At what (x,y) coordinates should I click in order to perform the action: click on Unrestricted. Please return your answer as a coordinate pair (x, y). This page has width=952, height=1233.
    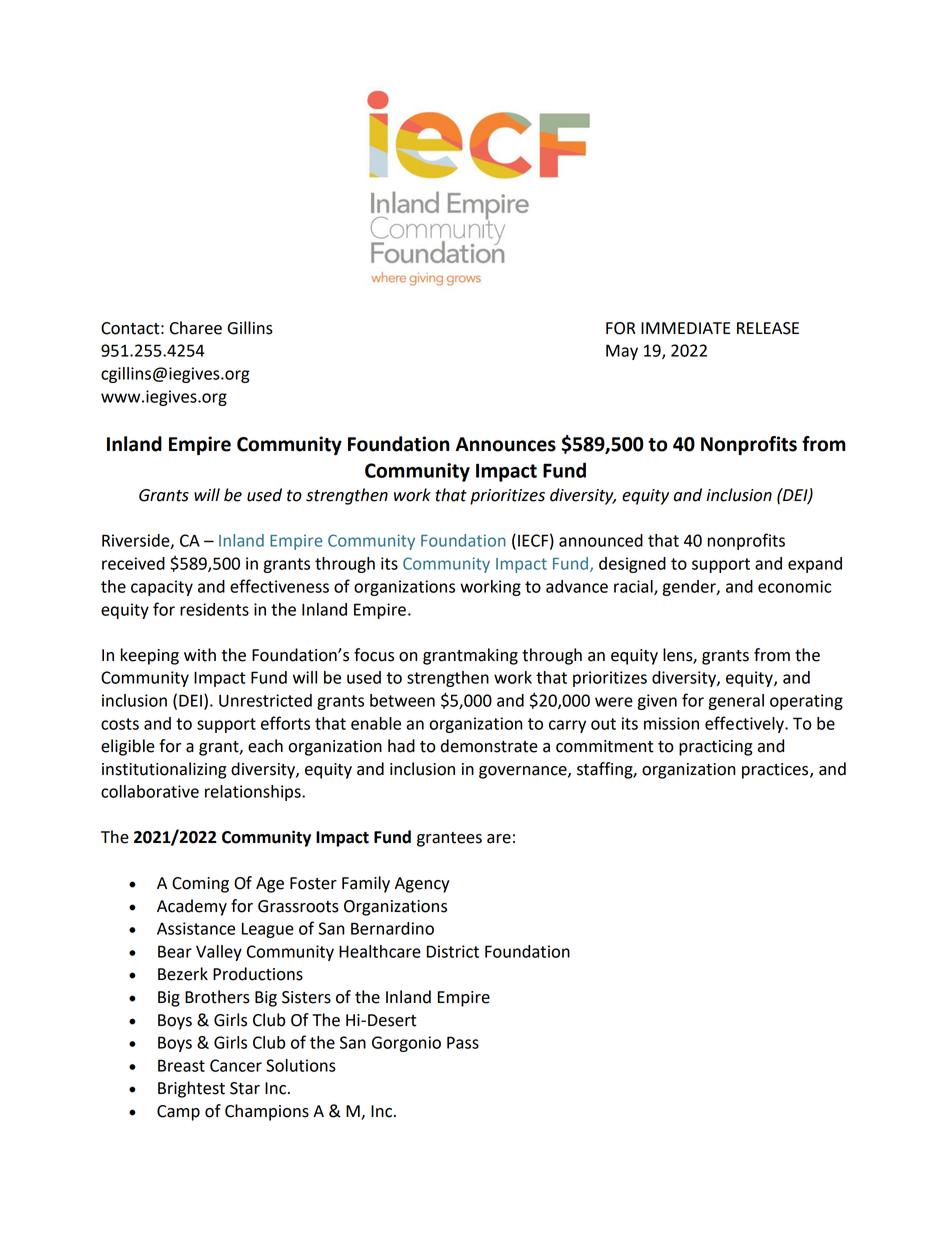
    Looking at the image, I should click on (265, 700).
